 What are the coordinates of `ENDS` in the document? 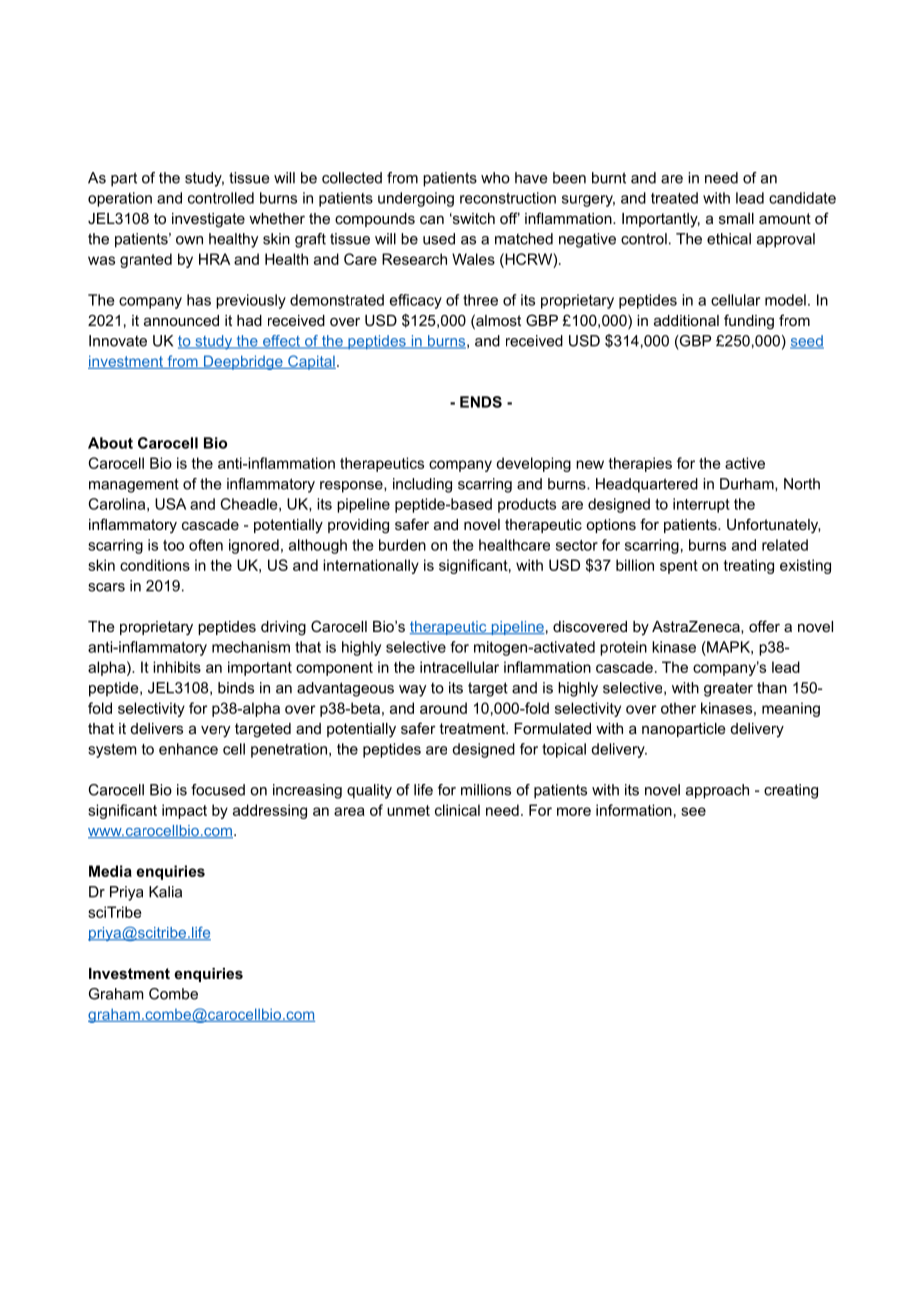 It's located at (481, 402).
